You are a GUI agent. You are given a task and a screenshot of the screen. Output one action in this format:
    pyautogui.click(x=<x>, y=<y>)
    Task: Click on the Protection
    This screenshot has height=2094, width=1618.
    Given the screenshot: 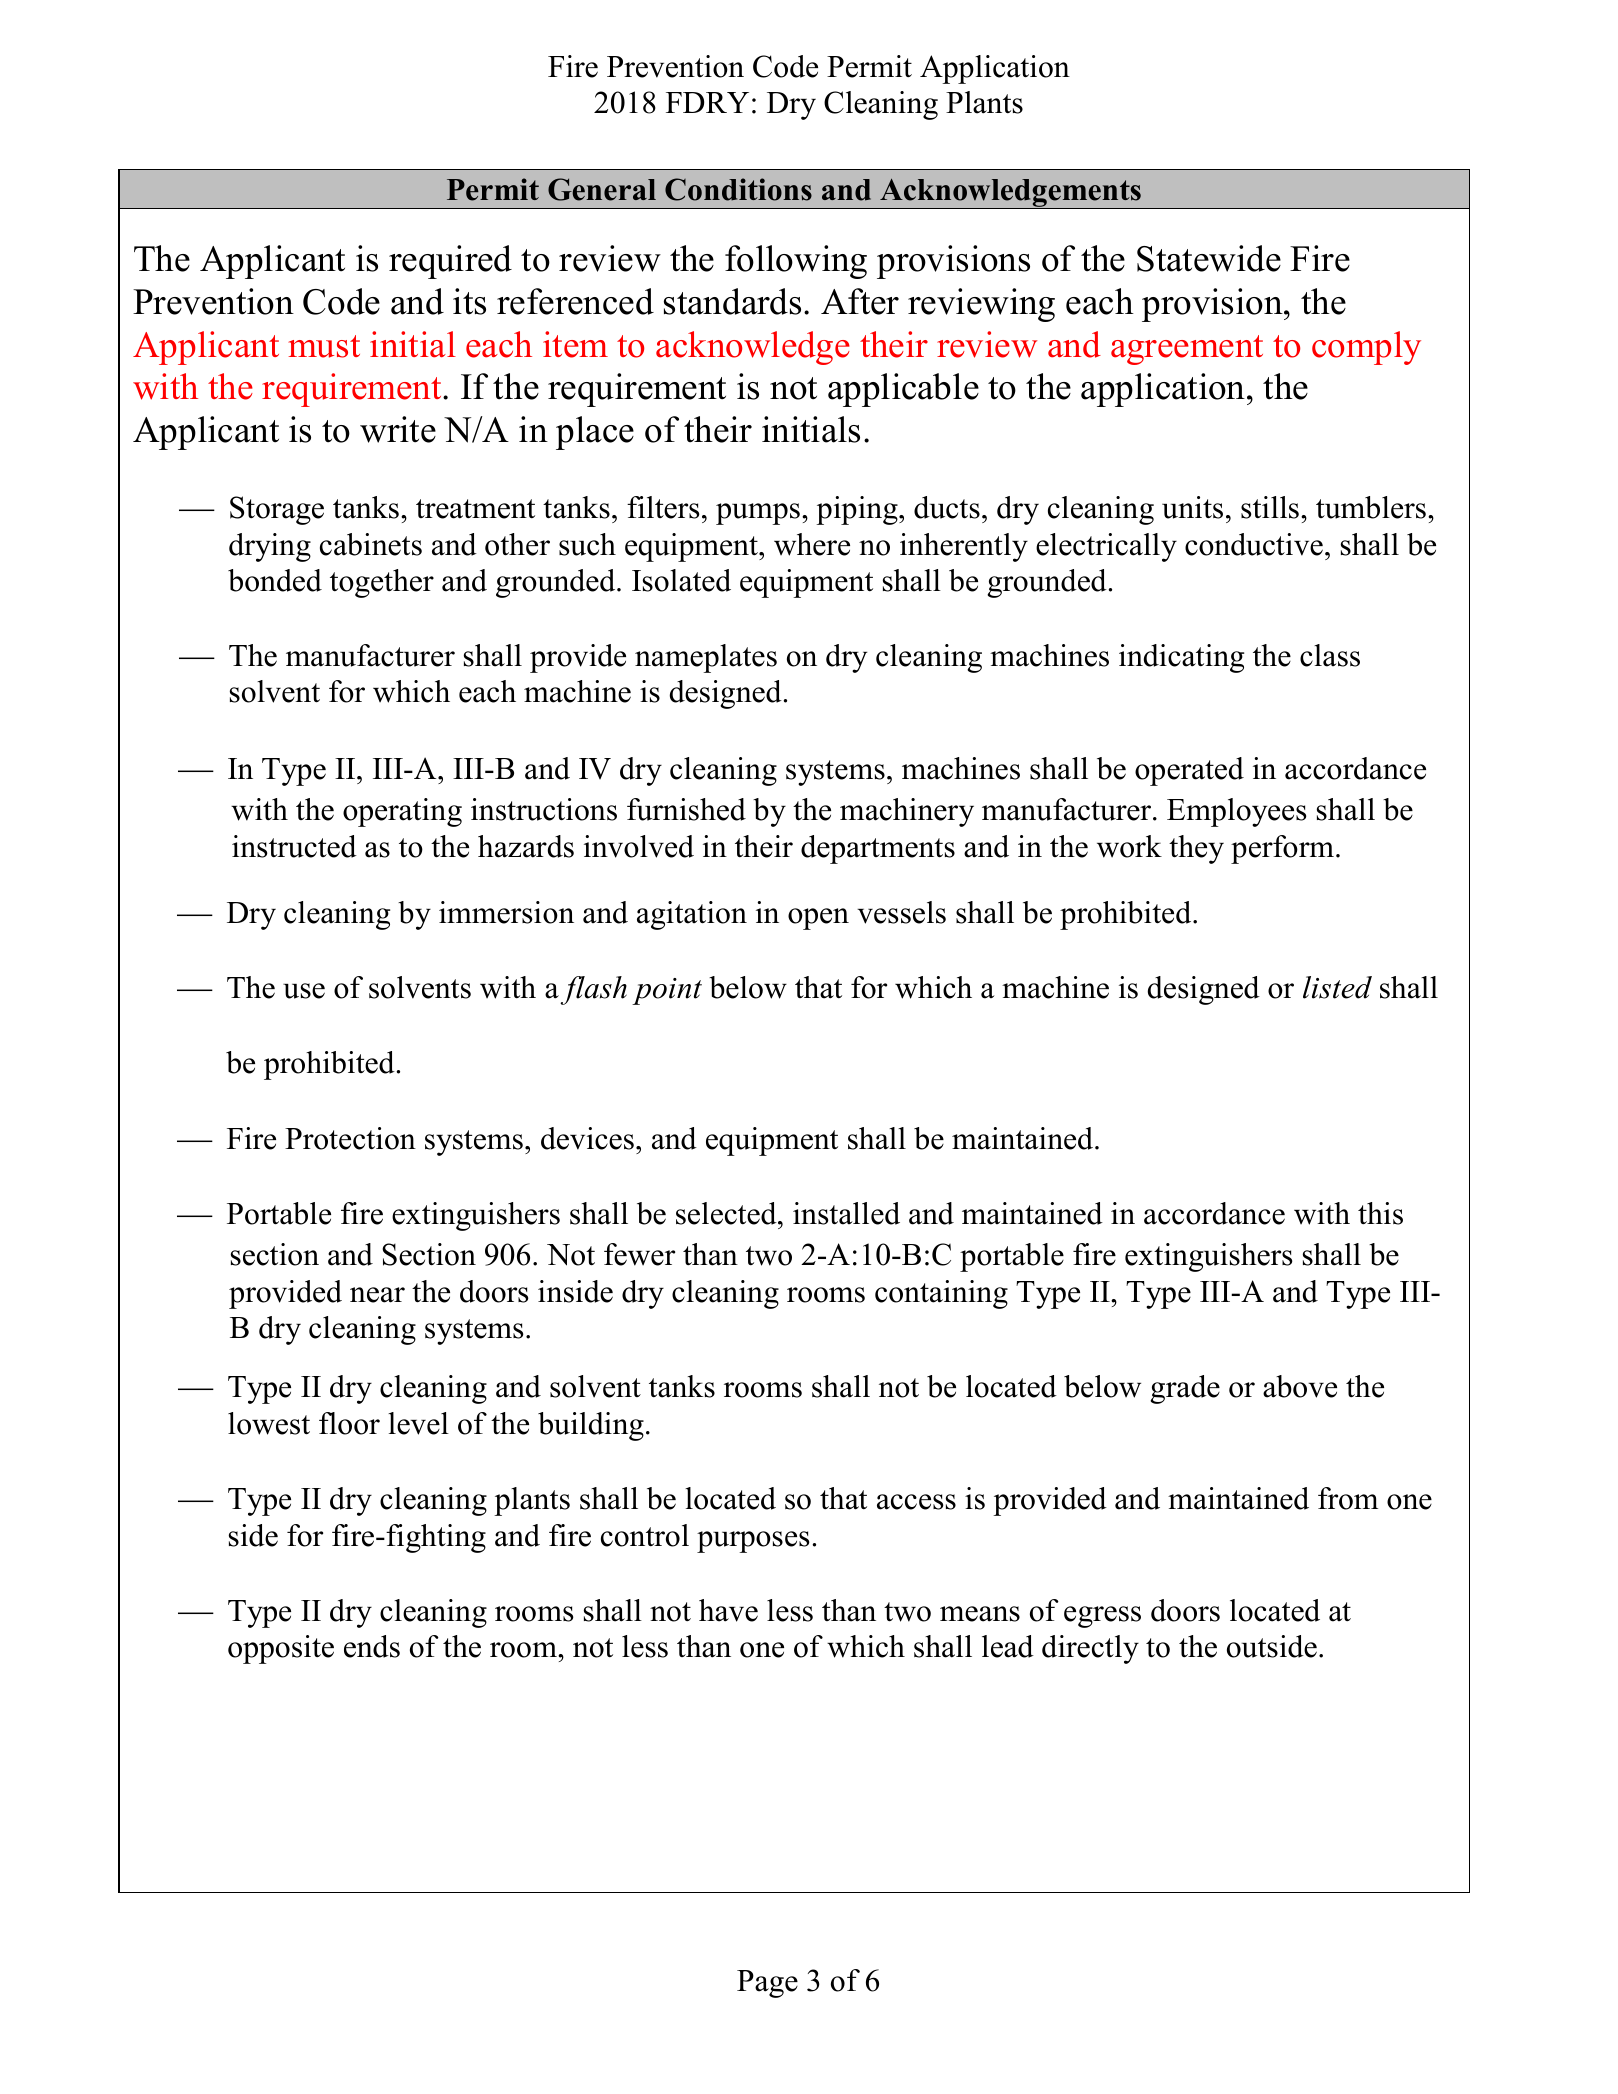 What is the action you would take?
    pyautogui.click(x=350, y=1138)
